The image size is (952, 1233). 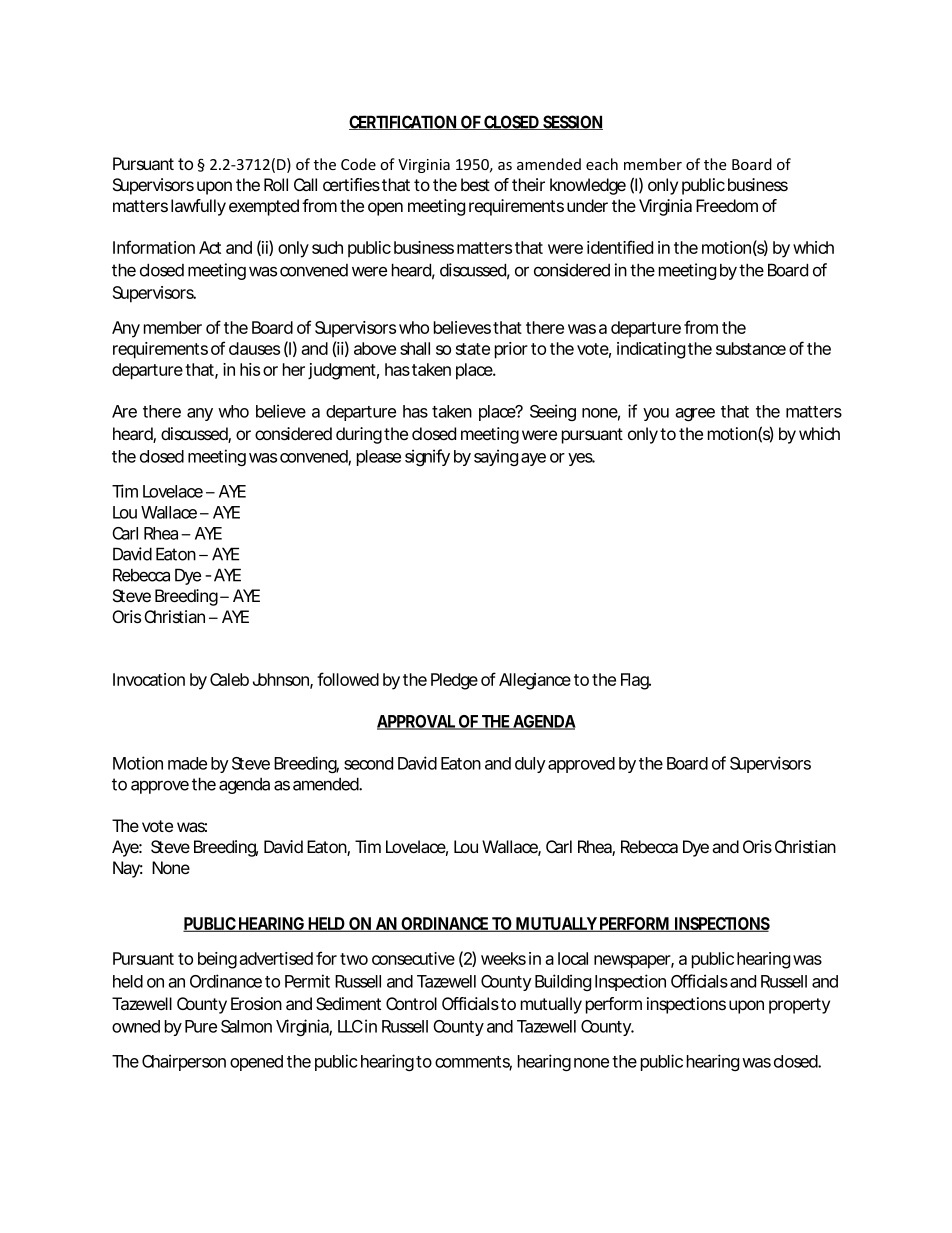 What do you see at coordinates (454, 681) in the image?
I see `Pledge` at bounding box center [454, 681].
